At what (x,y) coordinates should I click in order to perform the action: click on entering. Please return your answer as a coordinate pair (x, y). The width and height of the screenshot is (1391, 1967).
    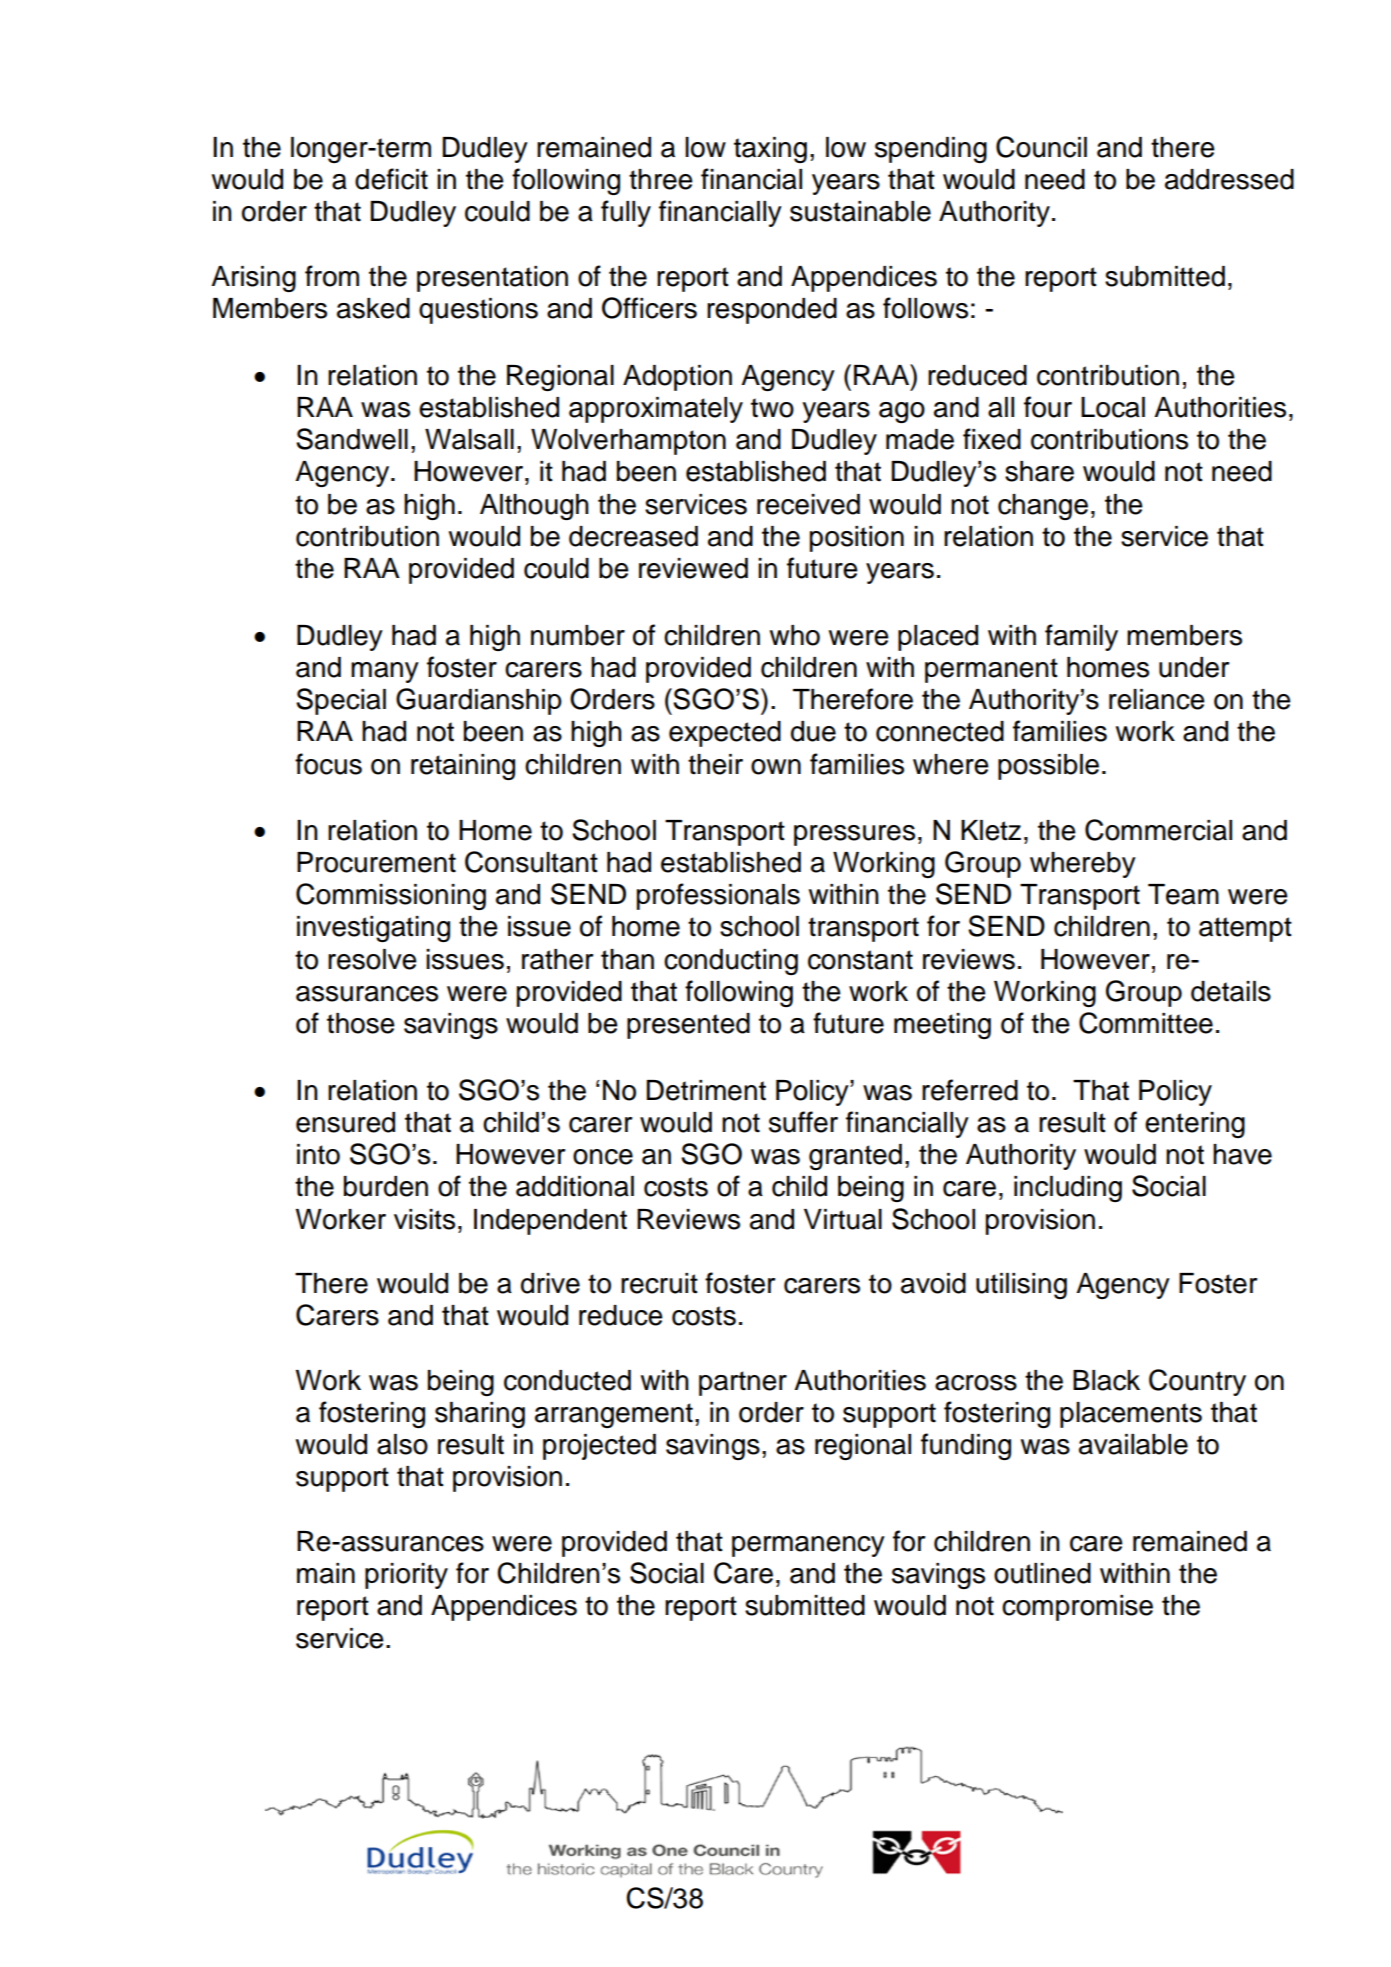
    Looking at the image, I should click on (1195, 1125).
